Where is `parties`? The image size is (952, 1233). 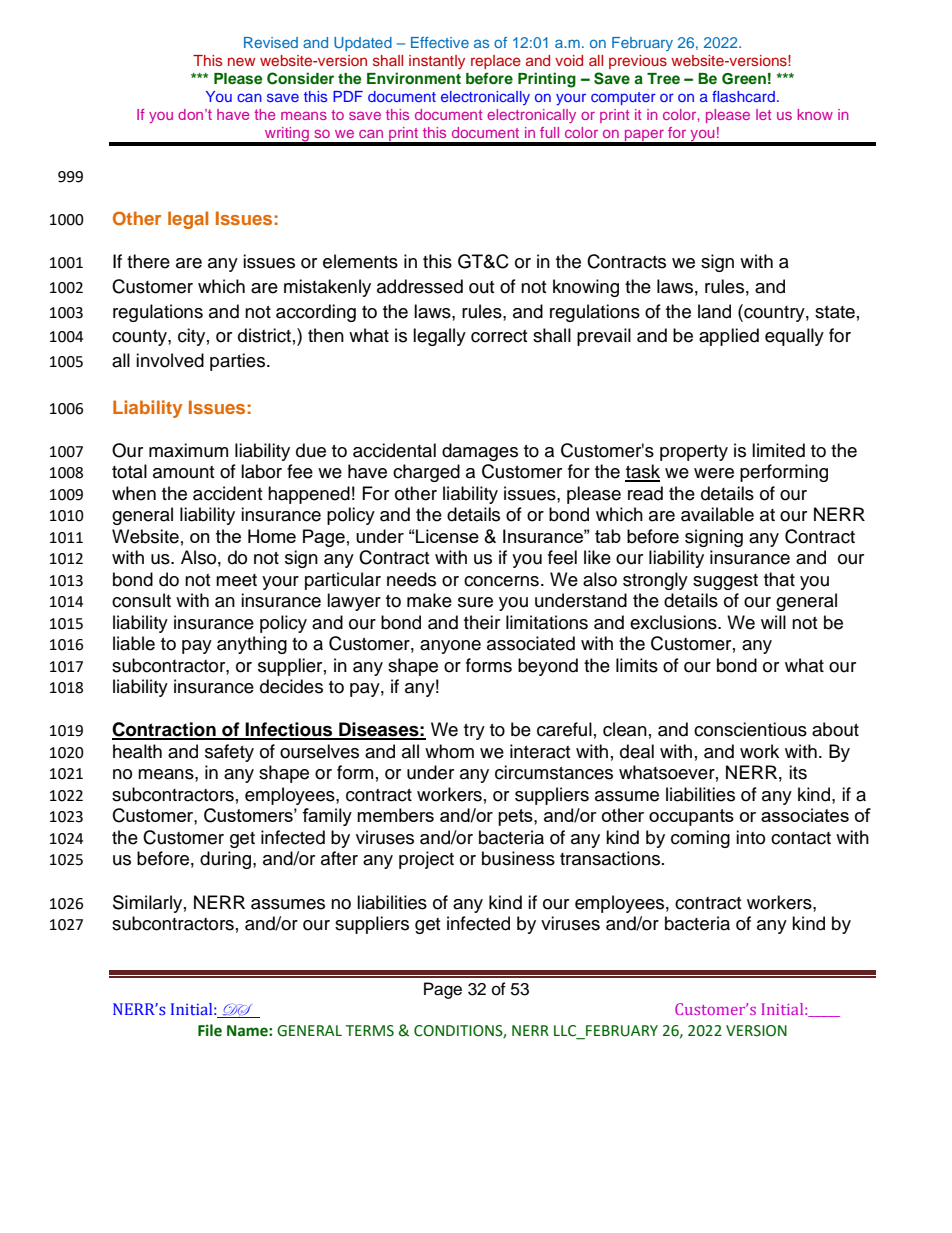 parties is located at coordinates (239, 362).
